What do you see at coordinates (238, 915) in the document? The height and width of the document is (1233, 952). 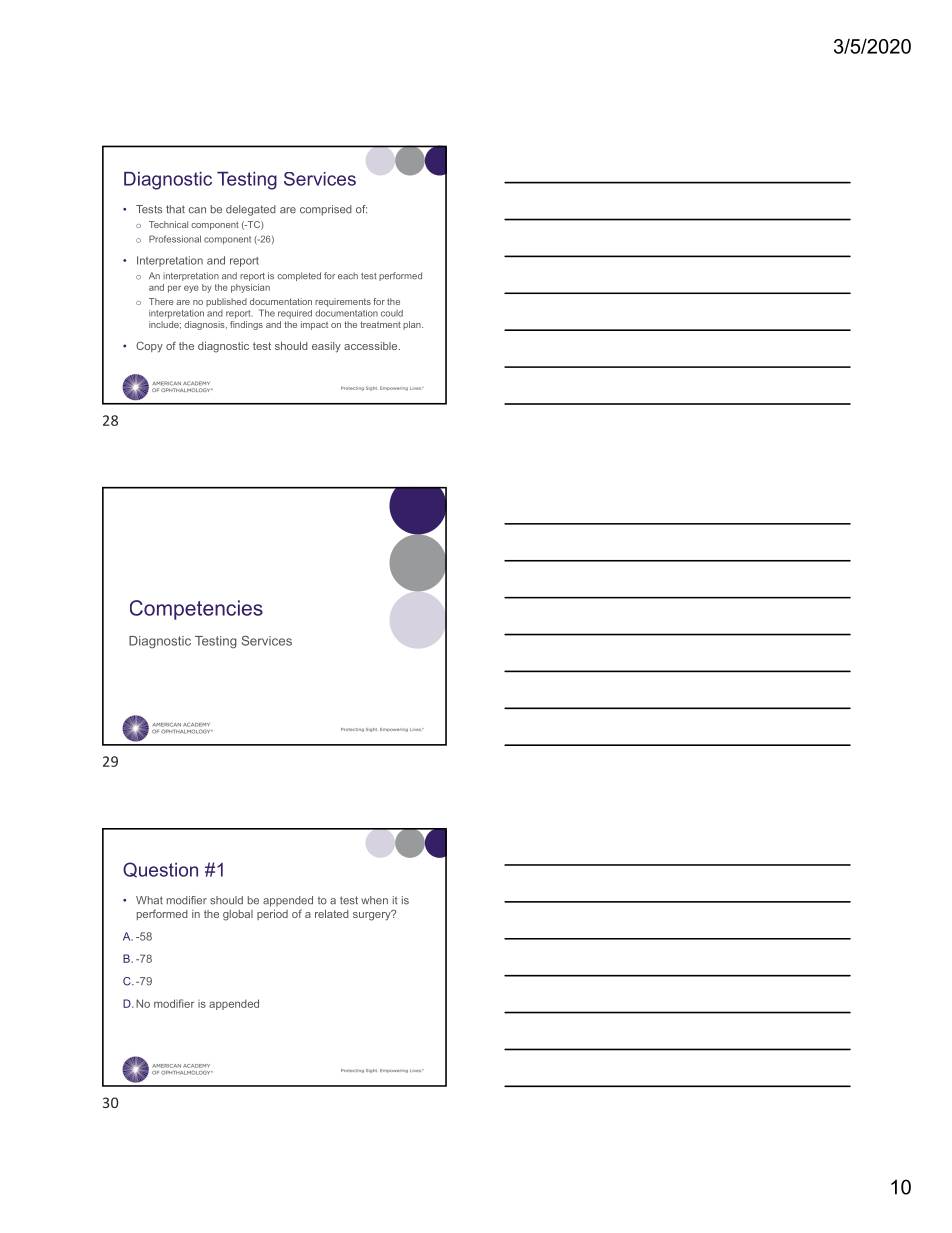 I see `global` at bounding box center [238, 915].
